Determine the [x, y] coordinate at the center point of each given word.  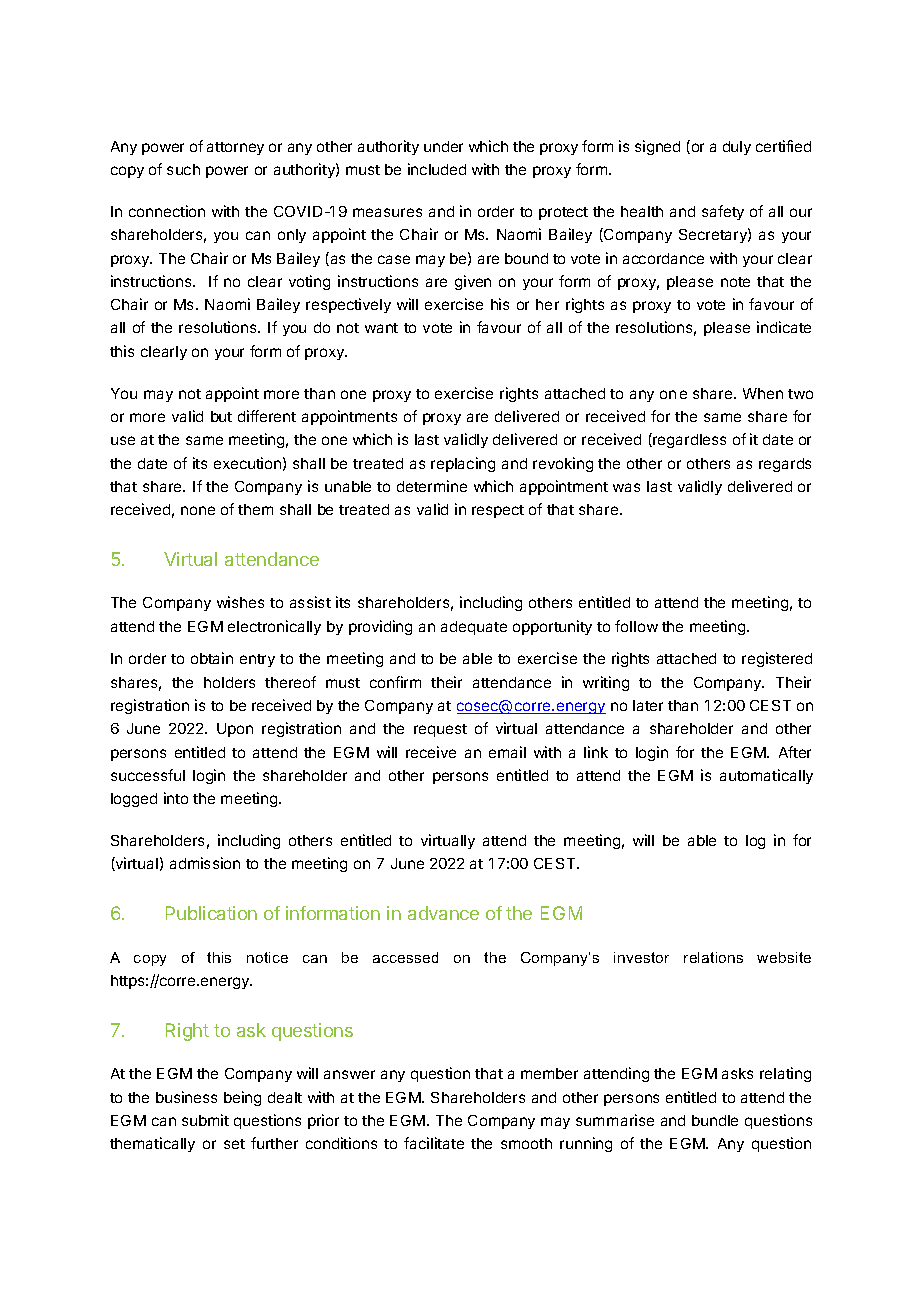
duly [737, 148]
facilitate [434, 1143]
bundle [715, 1120]
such [183, 169]
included [437, 169]
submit [205, 1120]
